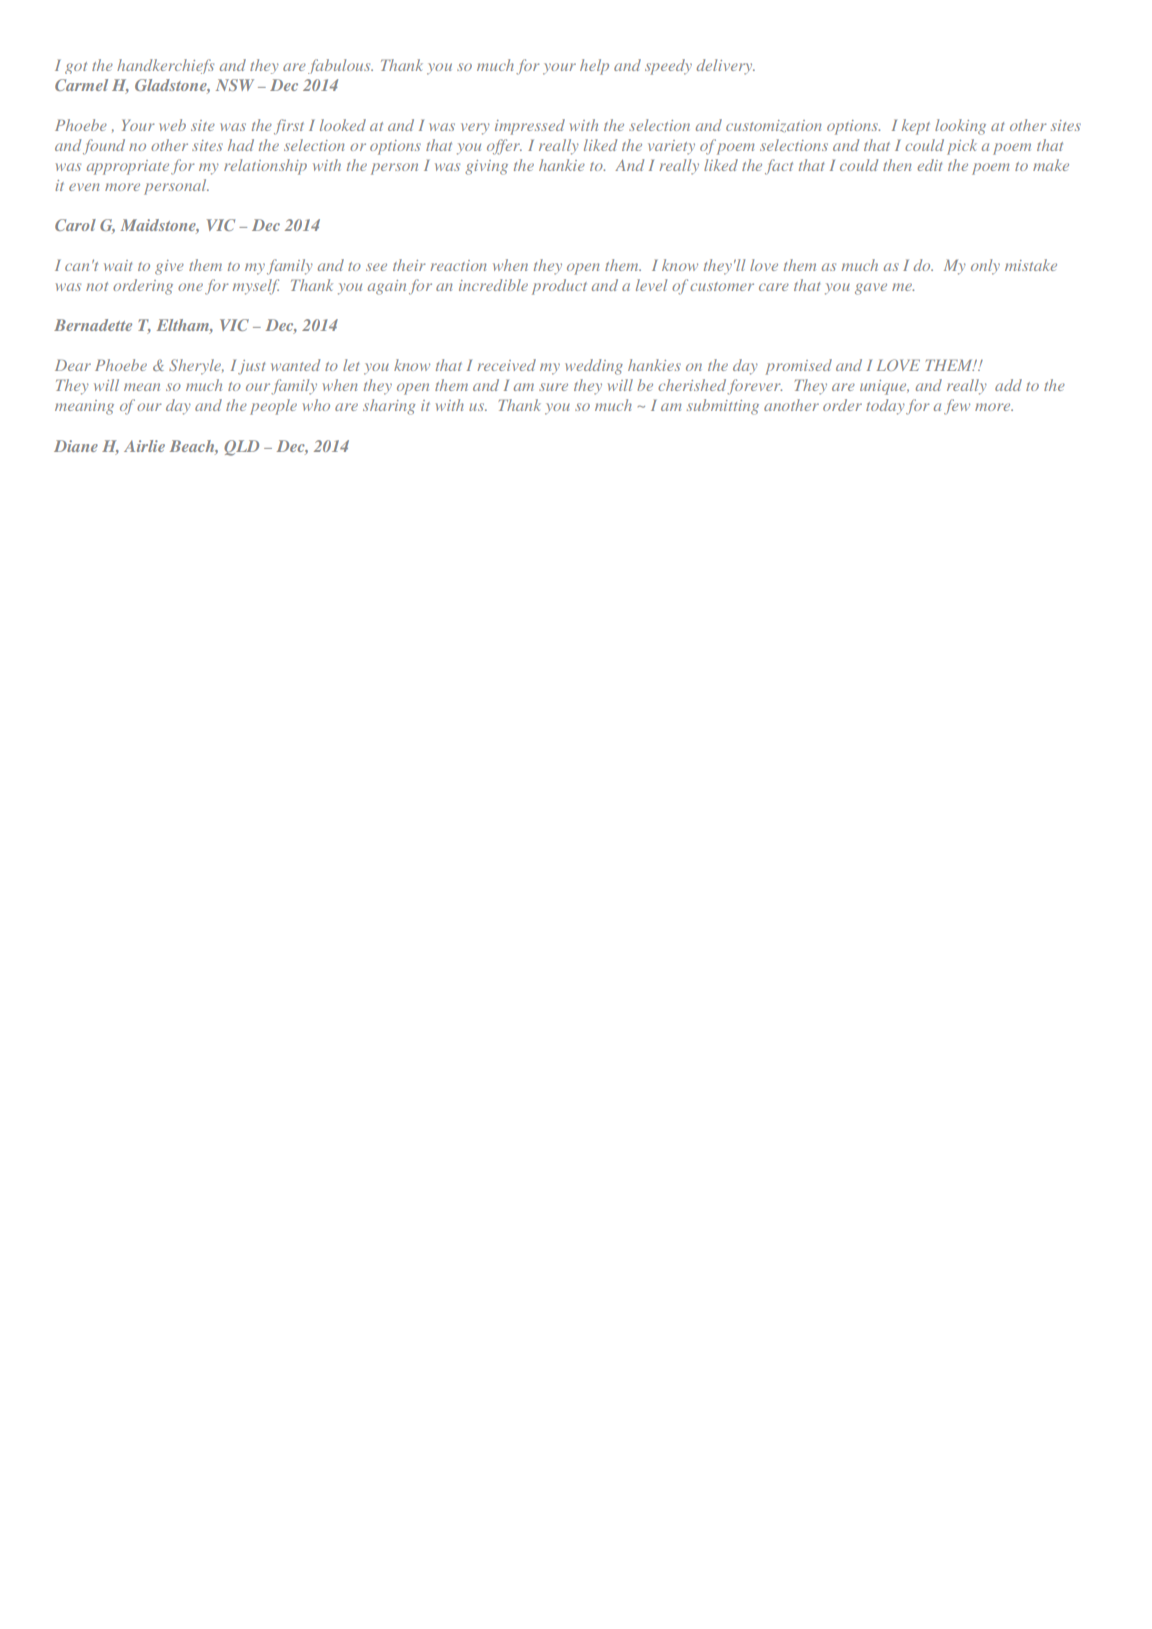  What do you see at coordinates (144, 446) in the document?
I see `Airlie` at bounding box center [144, 446].
